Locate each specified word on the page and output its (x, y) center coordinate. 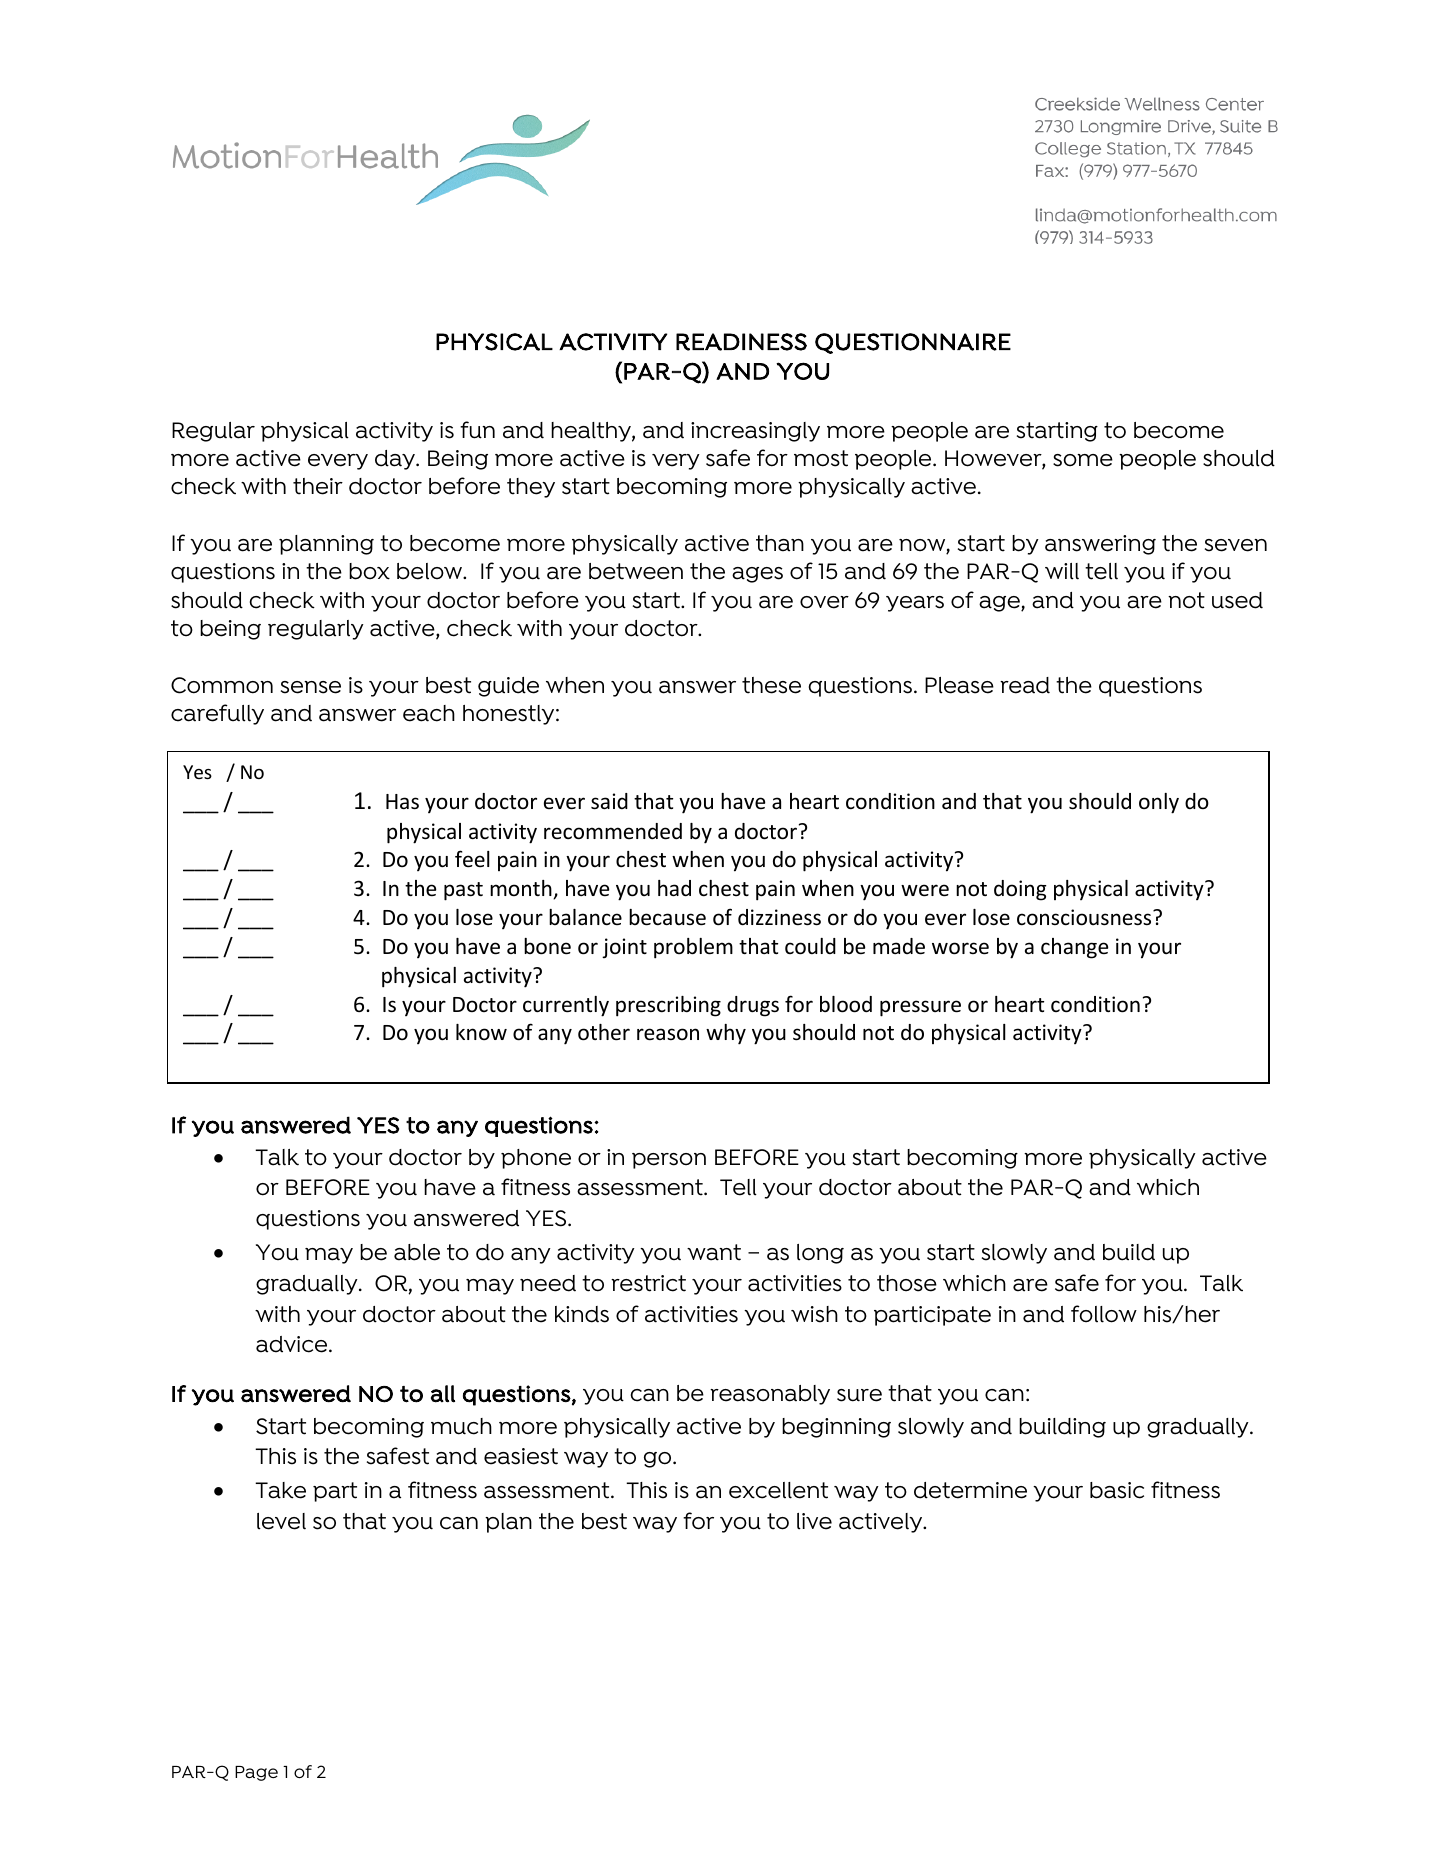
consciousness (1085, 917)
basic (1117, 1490)
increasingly (755, 432)
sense (311, 687)
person (669, 1161)
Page (256, 1773)
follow (1104, 1314)
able (417, 1252)
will (1062, 571)
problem (693, 948)
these (771, 685)
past (463, 891)
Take (280, 1490)
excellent (778, 1490)
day (396, 460)
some (1083, 460)
